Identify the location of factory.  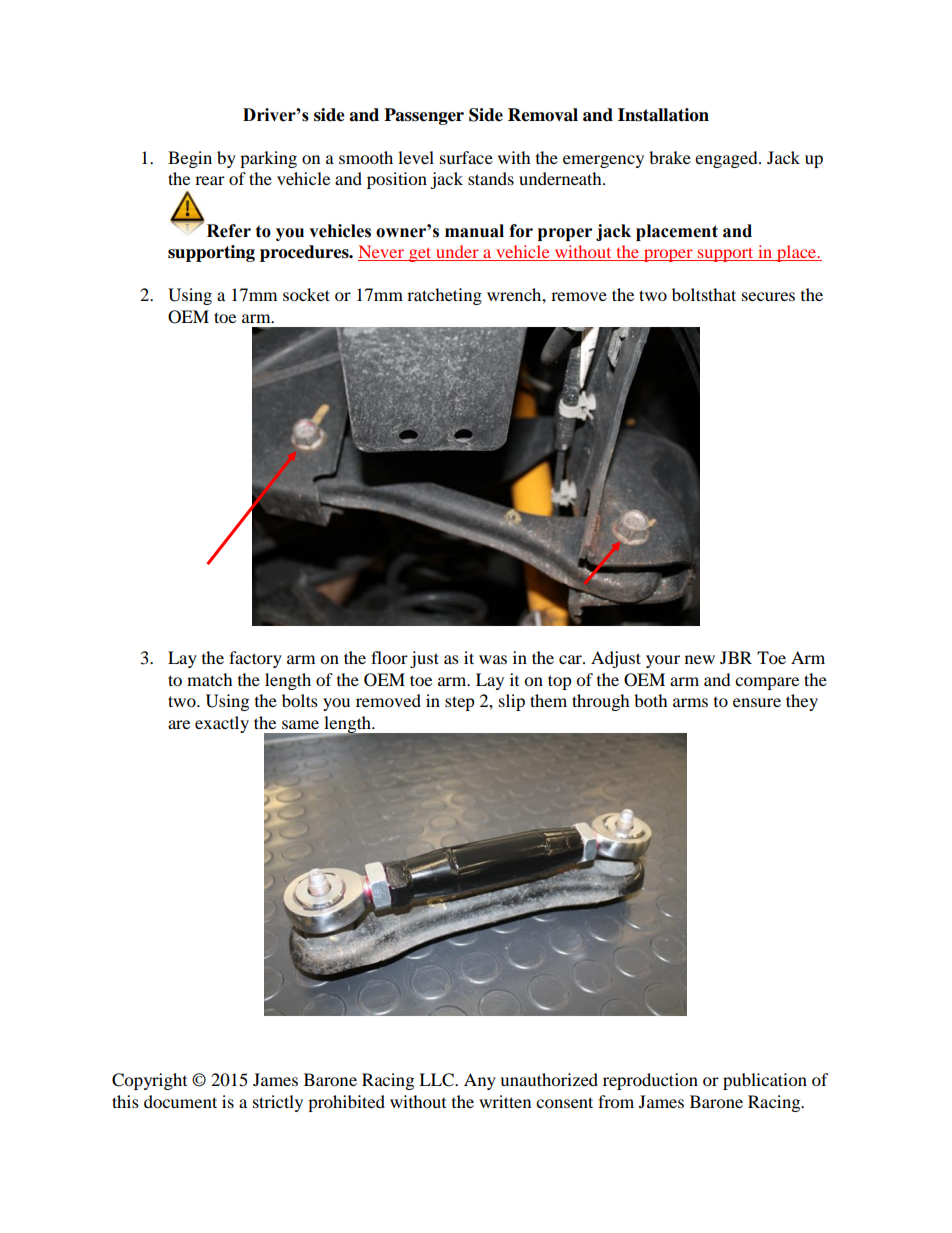
(255, 659).
